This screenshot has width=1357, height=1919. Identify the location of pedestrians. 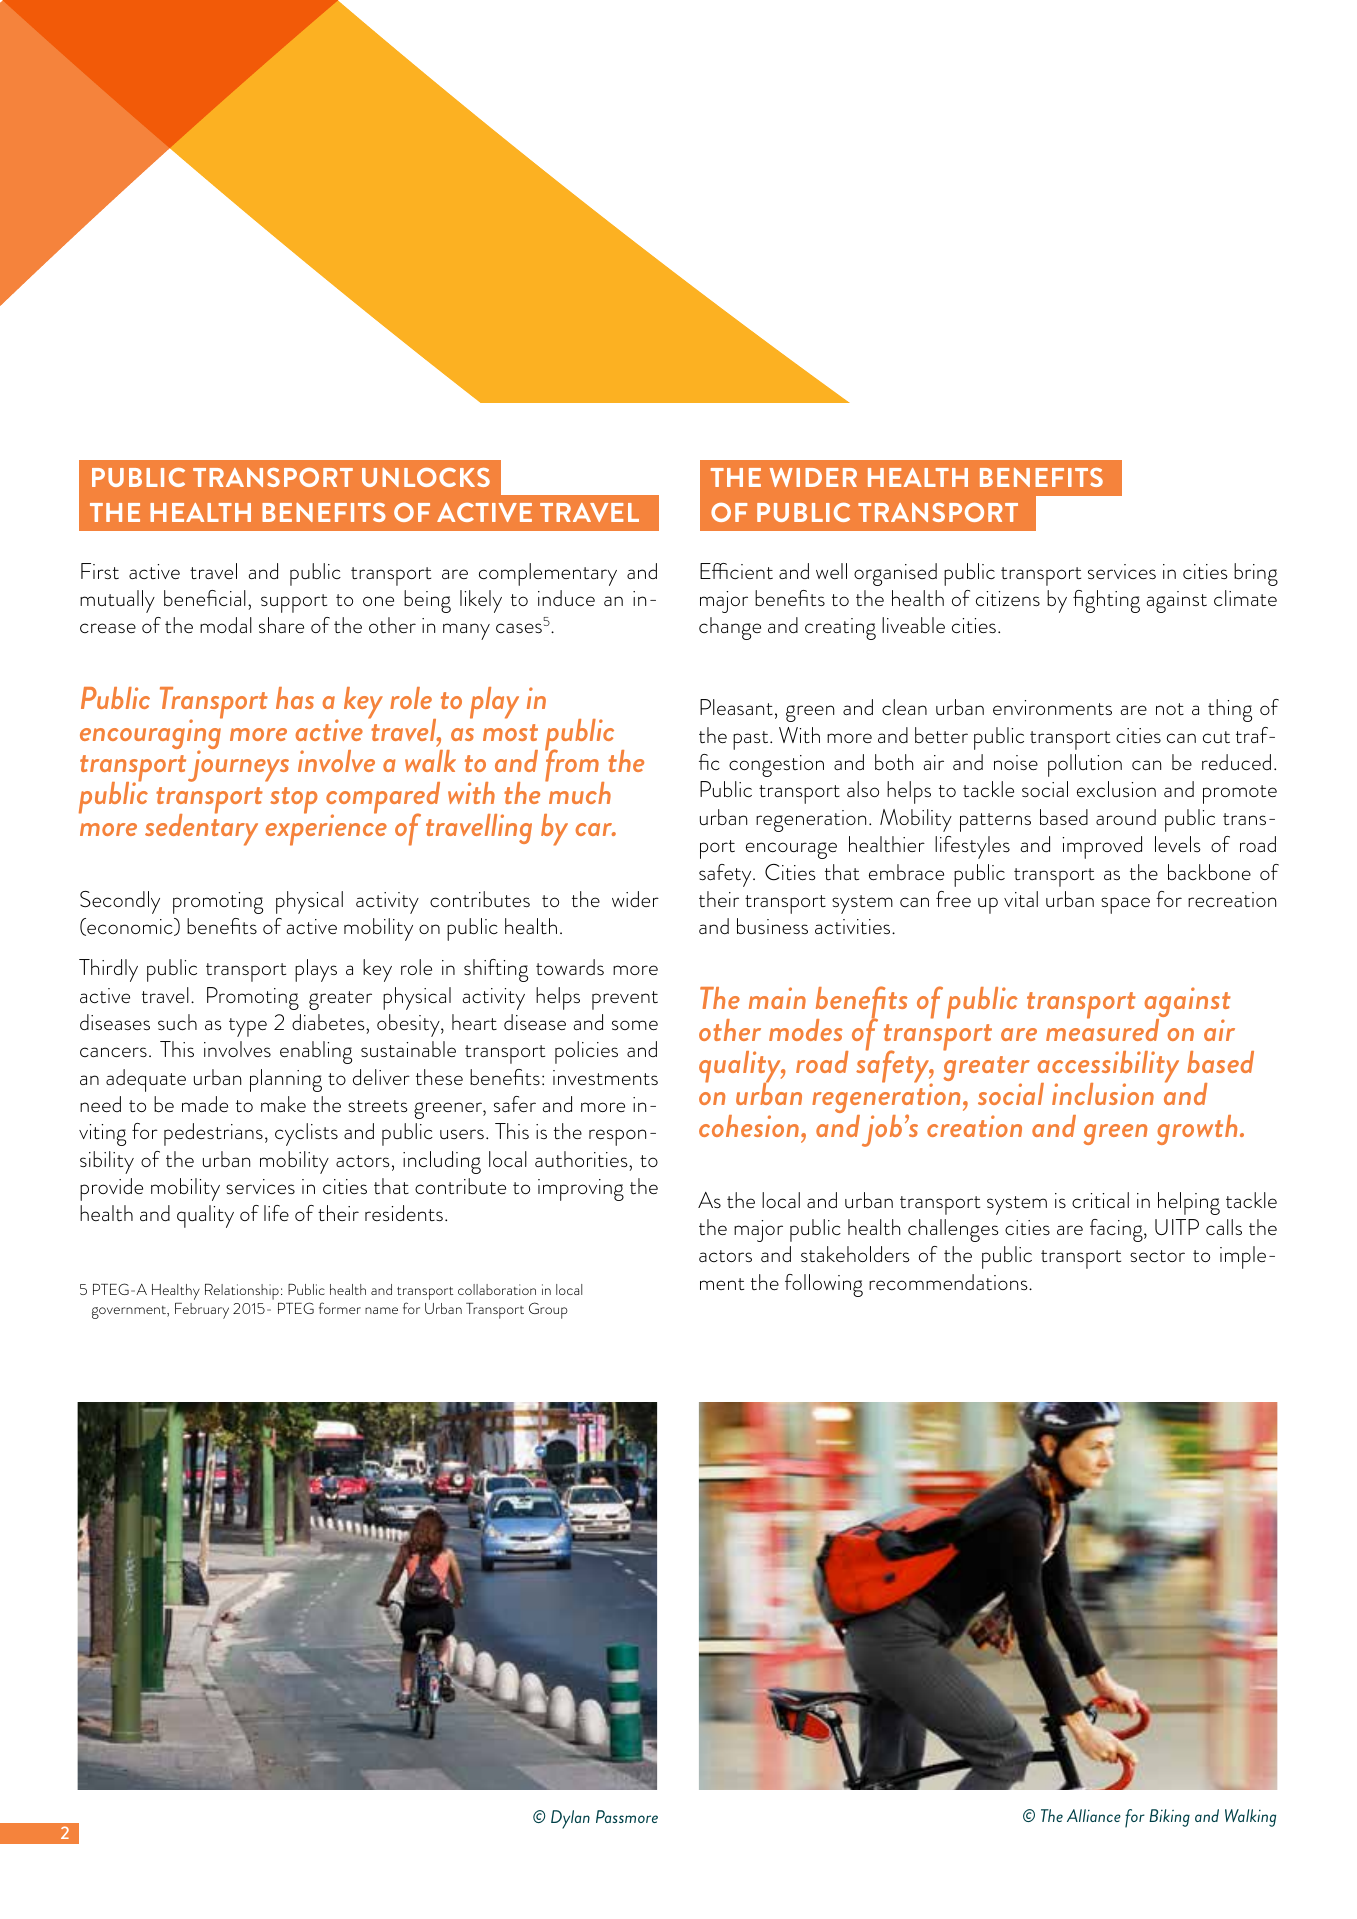
(213, 1134).
